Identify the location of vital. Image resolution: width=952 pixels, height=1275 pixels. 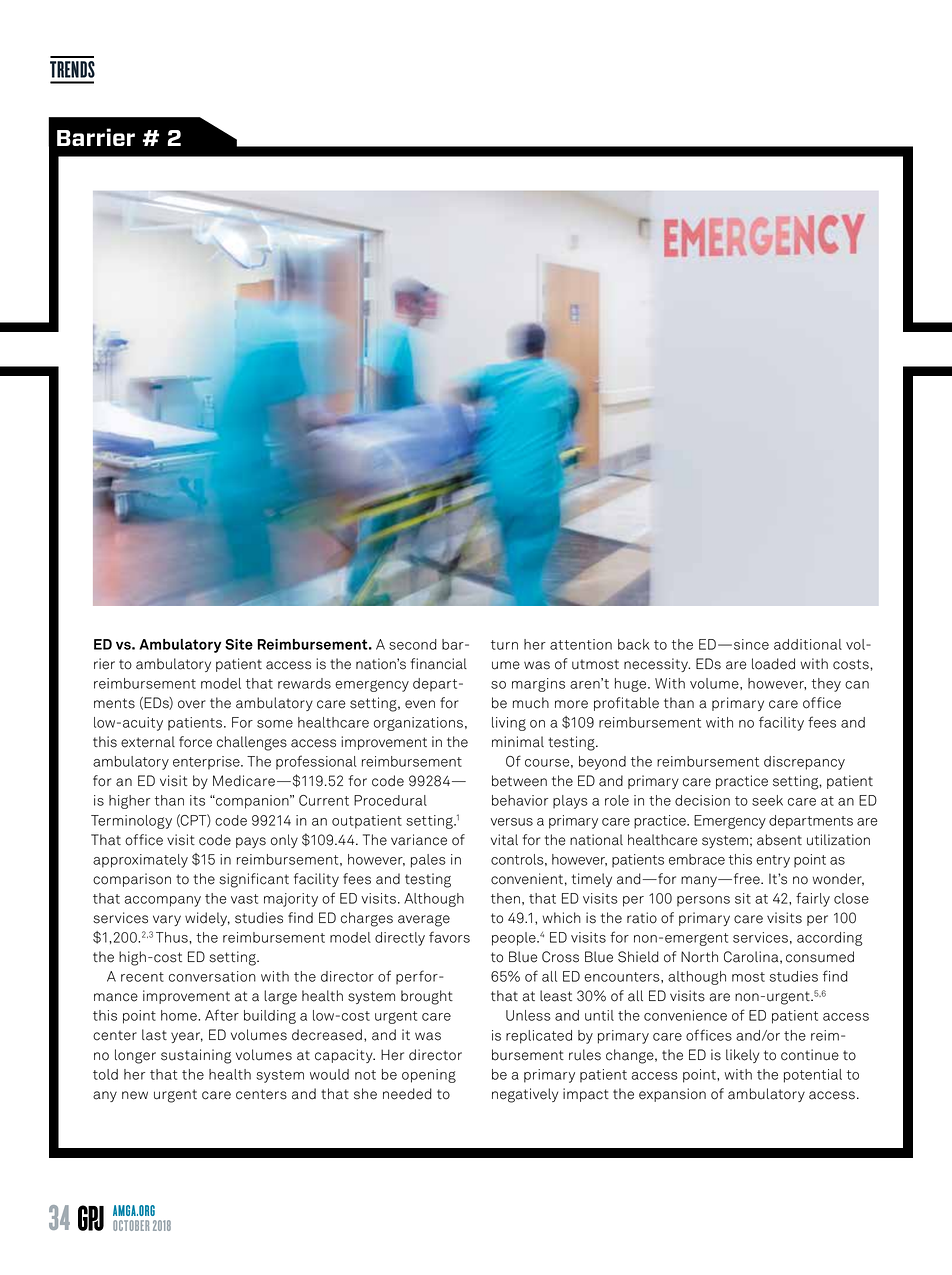
(504, 840).
